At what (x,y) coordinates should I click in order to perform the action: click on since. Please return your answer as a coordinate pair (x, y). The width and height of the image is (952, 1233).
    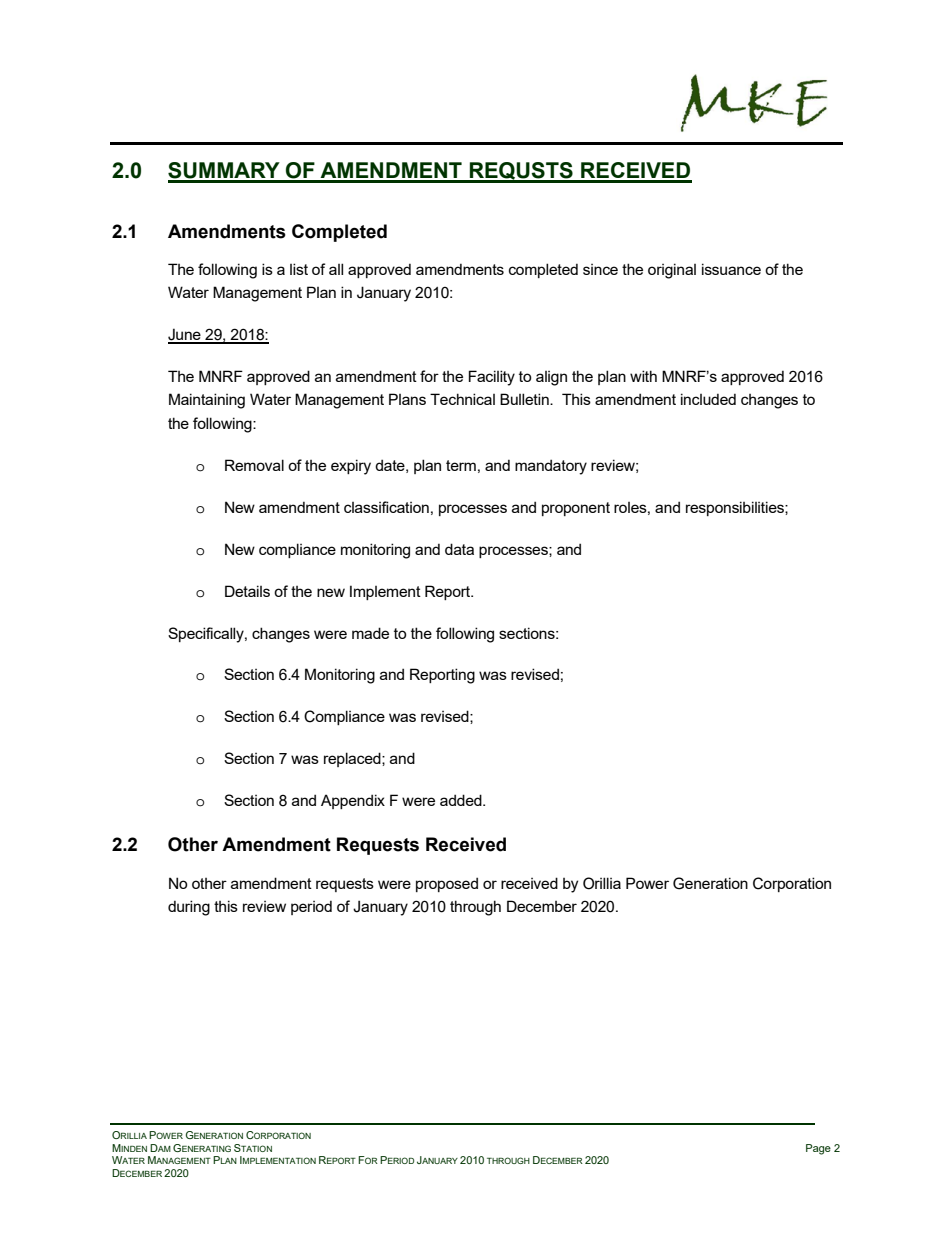
    Looking at the image, I should click on (600, 269).
